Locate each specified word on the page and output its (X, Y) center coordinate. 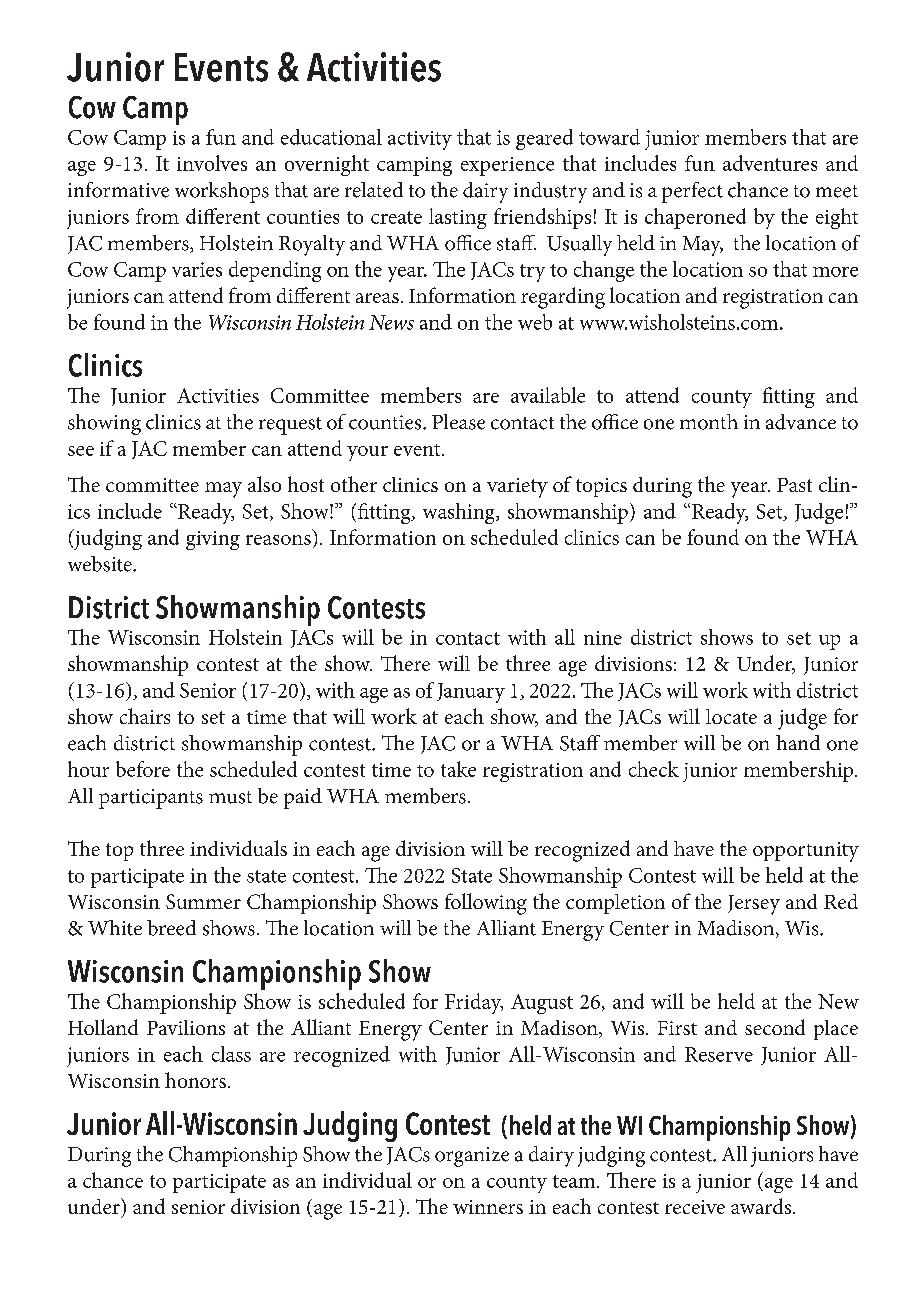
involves (212, 163)
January (471, 693)
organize (472, 1157)
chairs (145, 716)
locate (731, 716)
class (231, 1054)
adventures (770, 163)
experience (507, 166)
